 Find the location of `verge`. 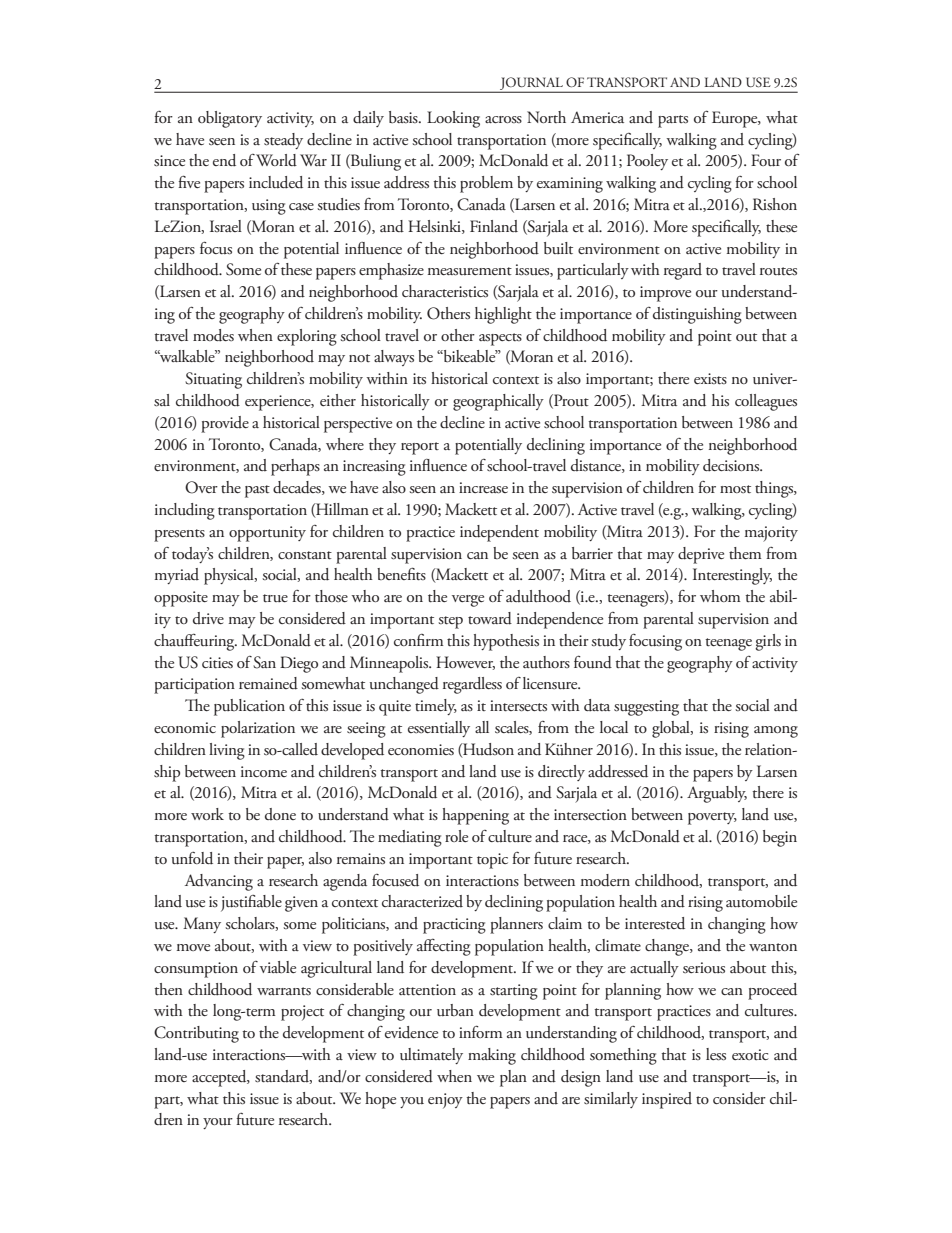

verge is located at coordinates (468, 601).
